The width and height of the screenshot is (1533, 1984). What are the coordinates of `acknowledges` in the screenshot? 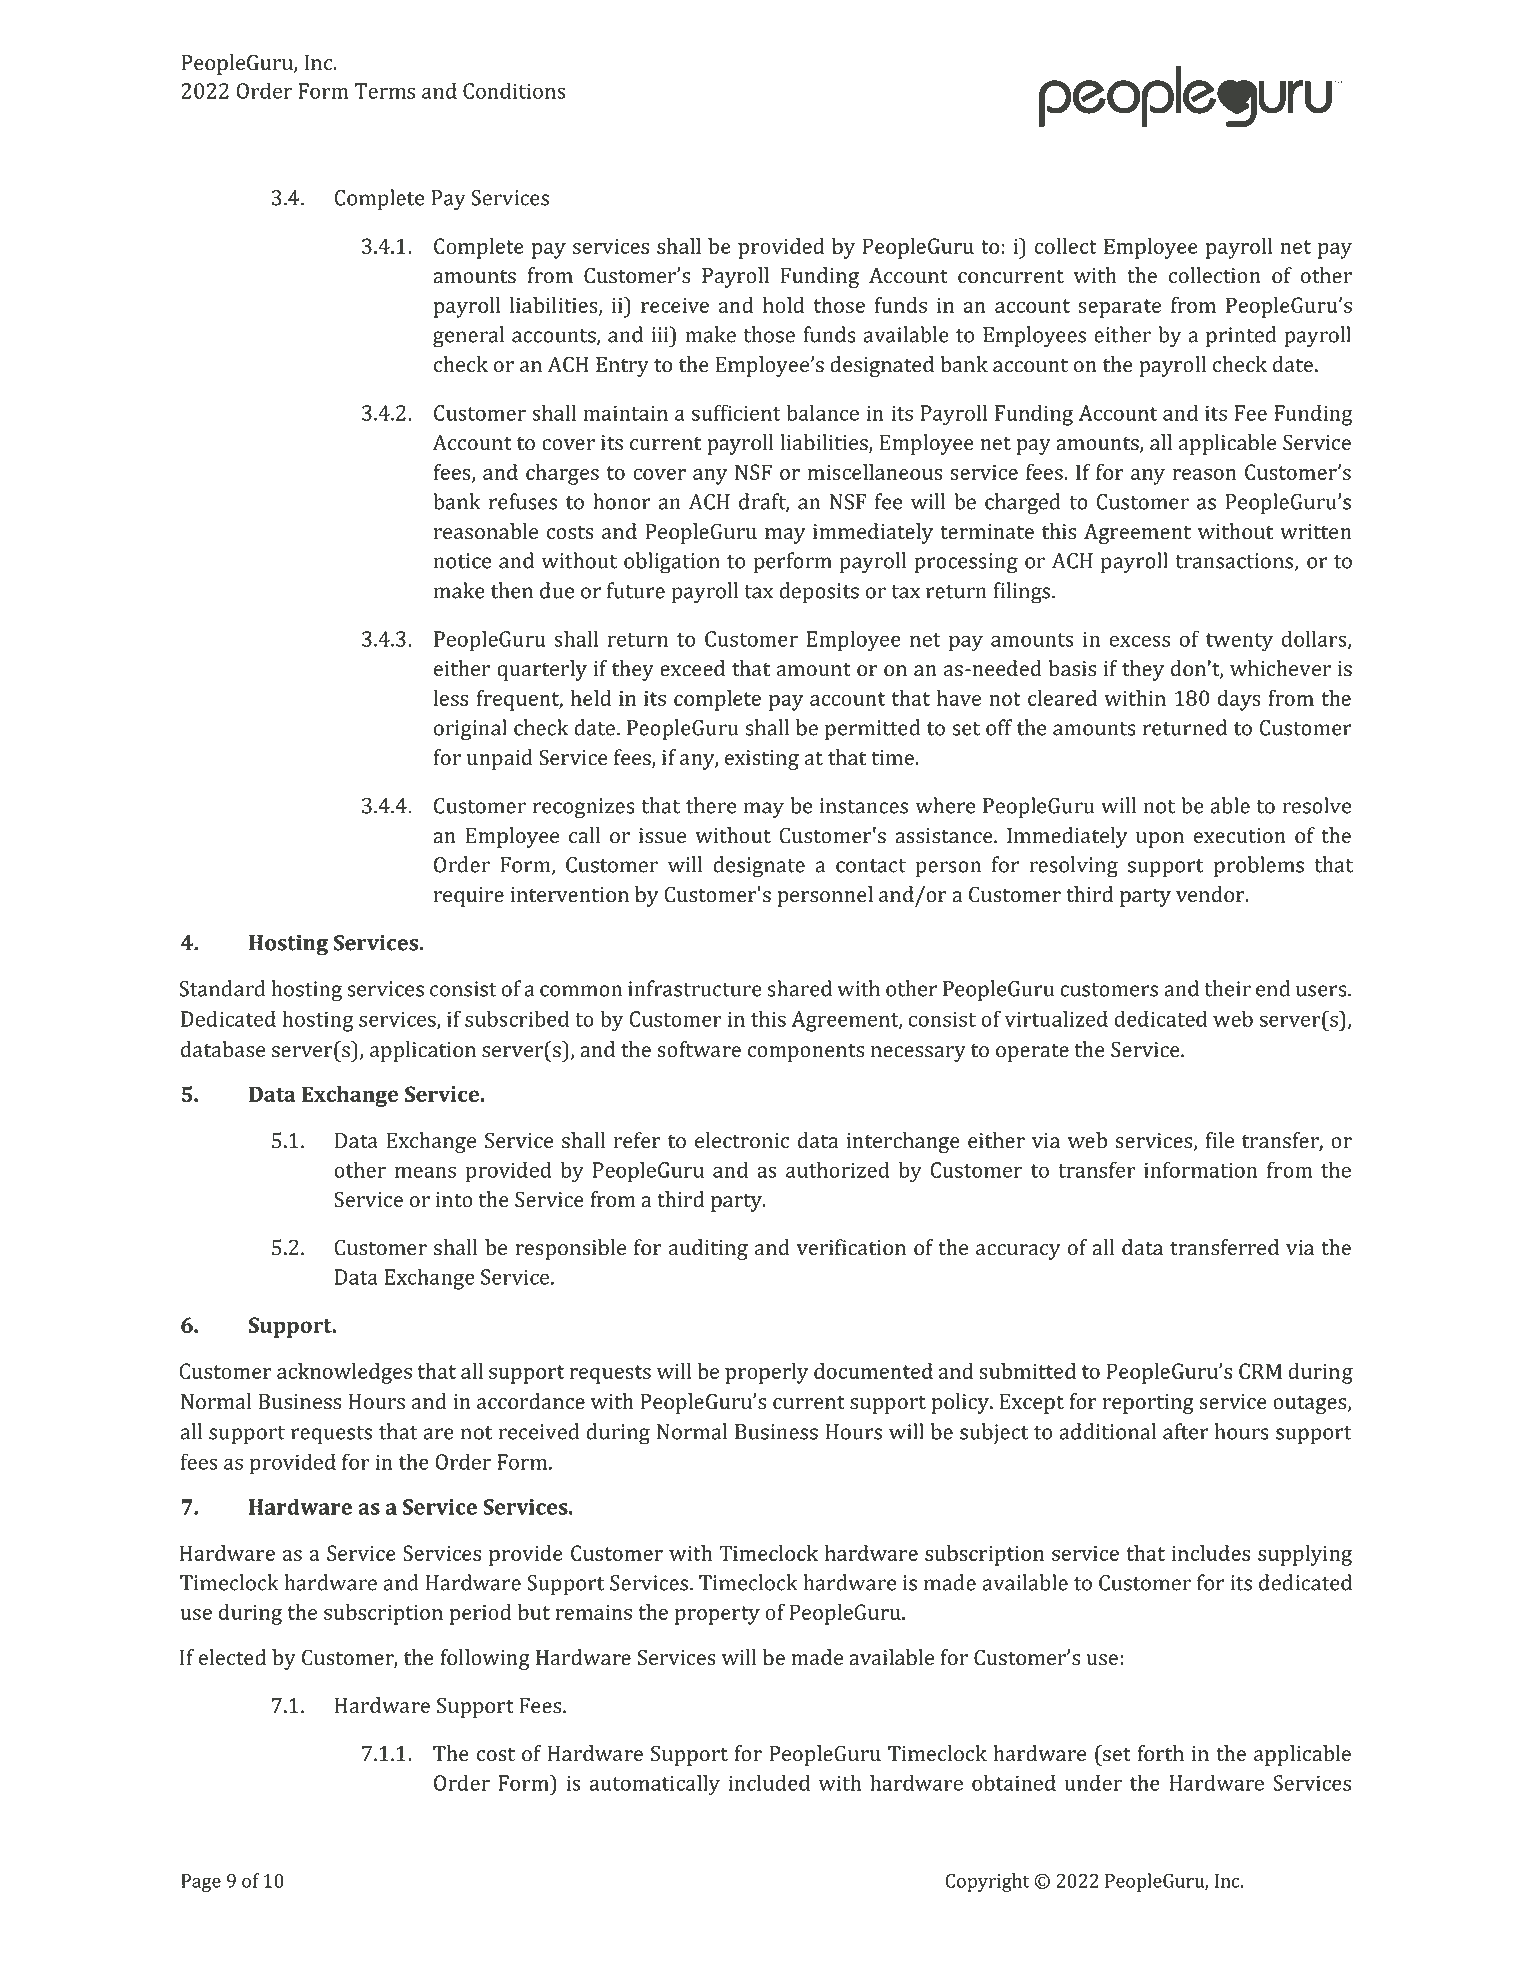 It's located at (344, 1373).
